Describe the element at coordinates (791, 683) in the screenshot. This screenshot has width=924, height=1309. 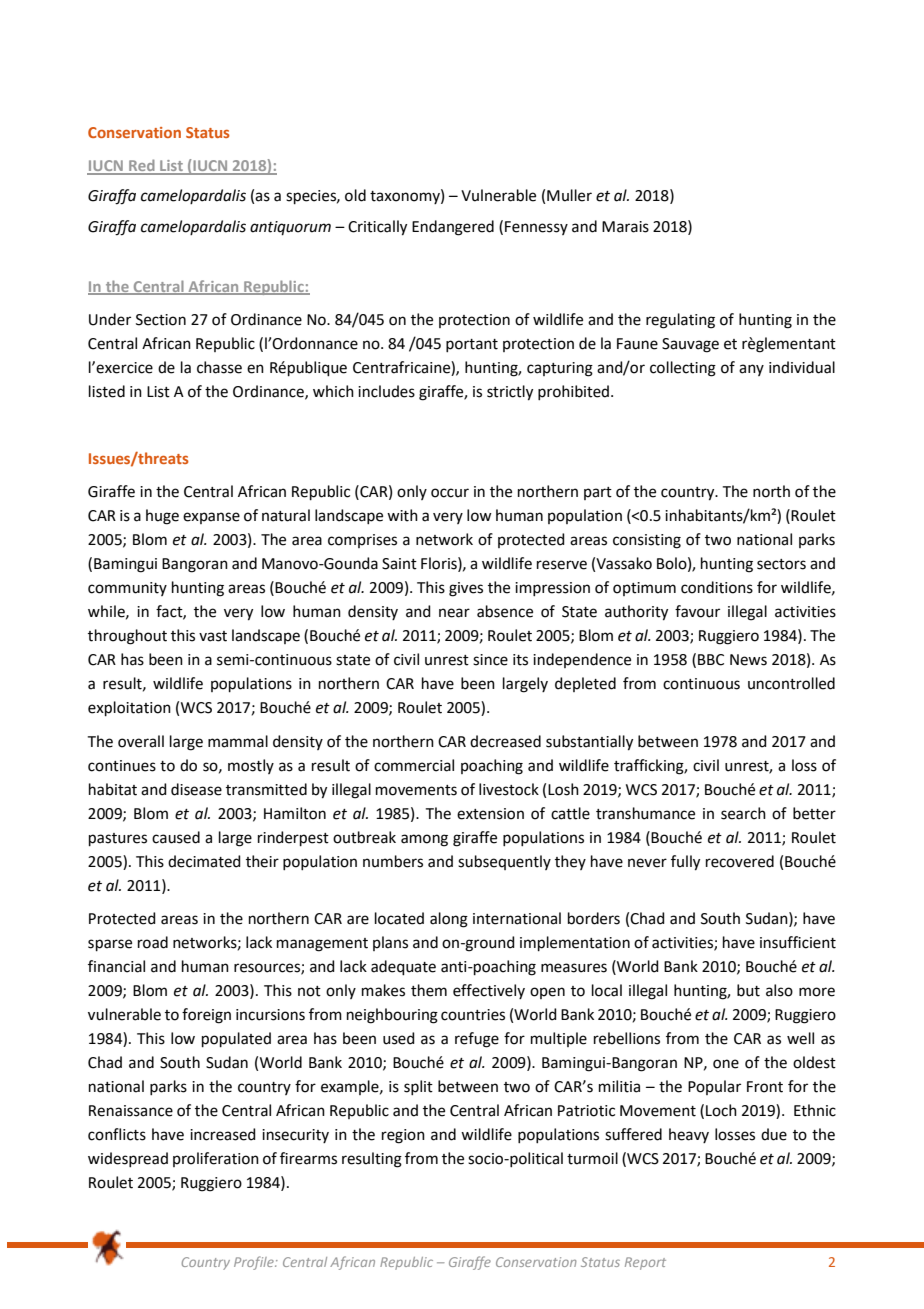
I see `uncontrolled` at that location.
